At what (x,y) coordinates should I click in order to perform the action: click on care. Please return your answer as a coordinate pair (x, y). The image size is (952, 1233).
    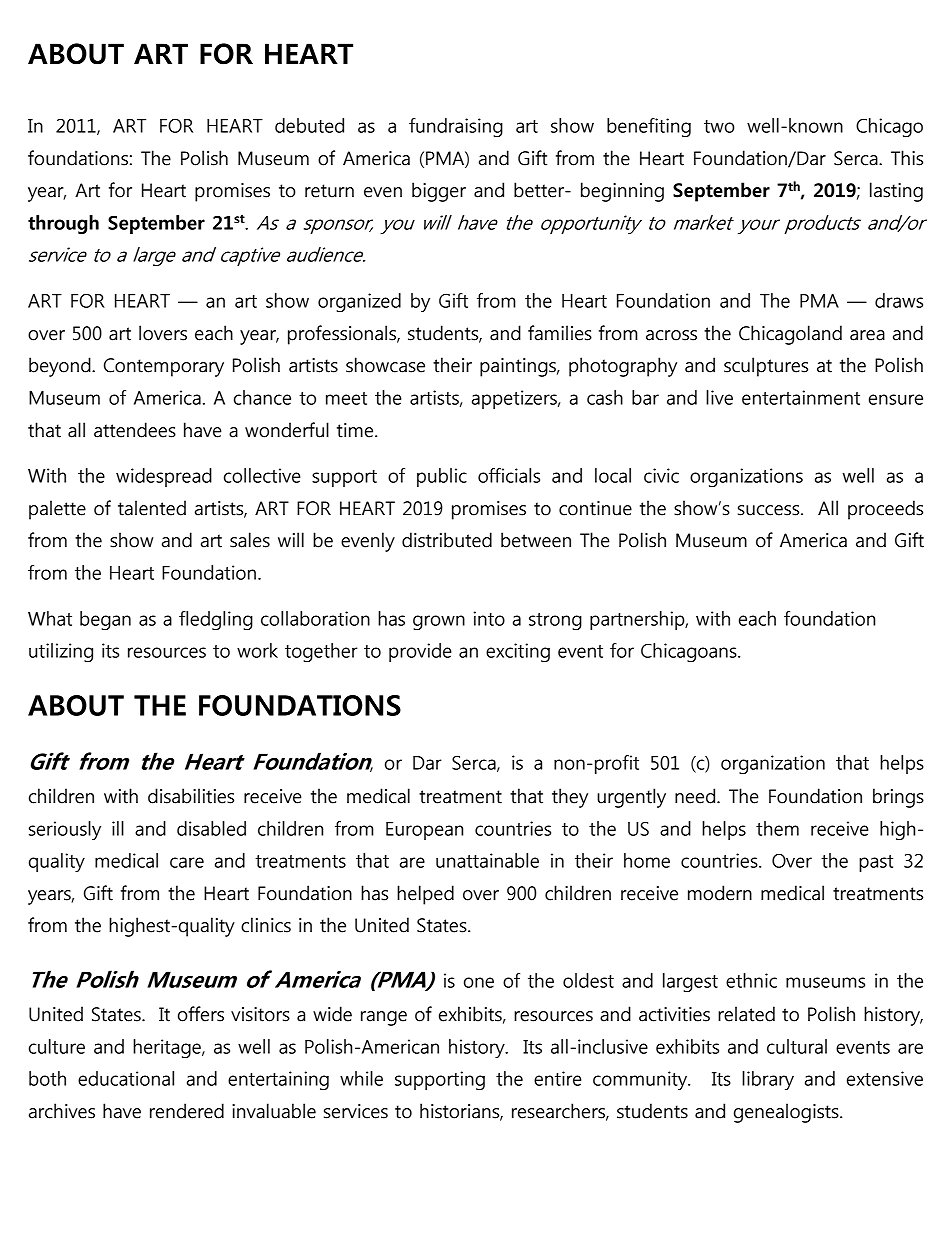
    Looking at the image, I should click on (187, 862).
